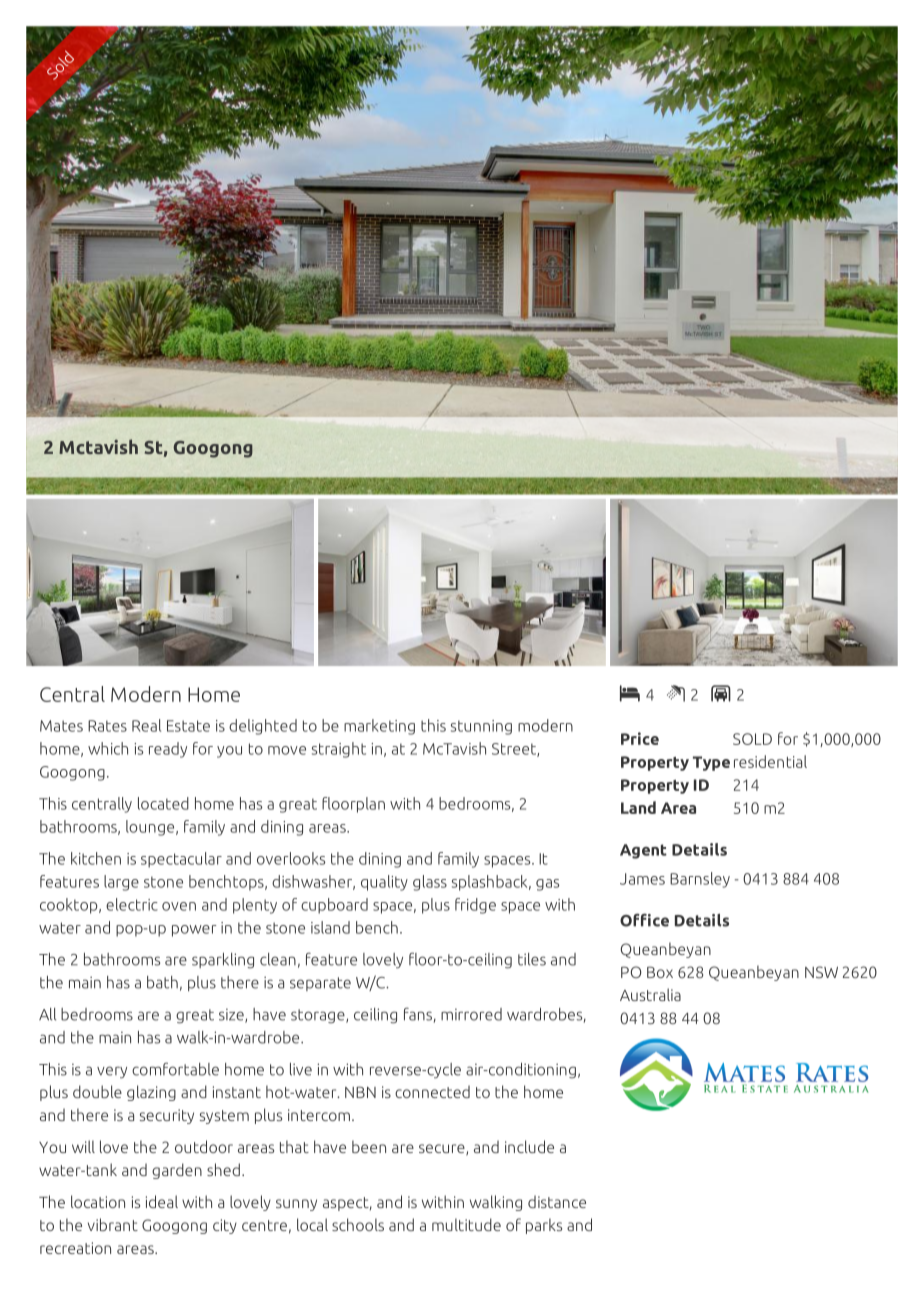  Describe the element at coordinates (113, 1224) in the screenshot. I see `vibrant` at that location.
